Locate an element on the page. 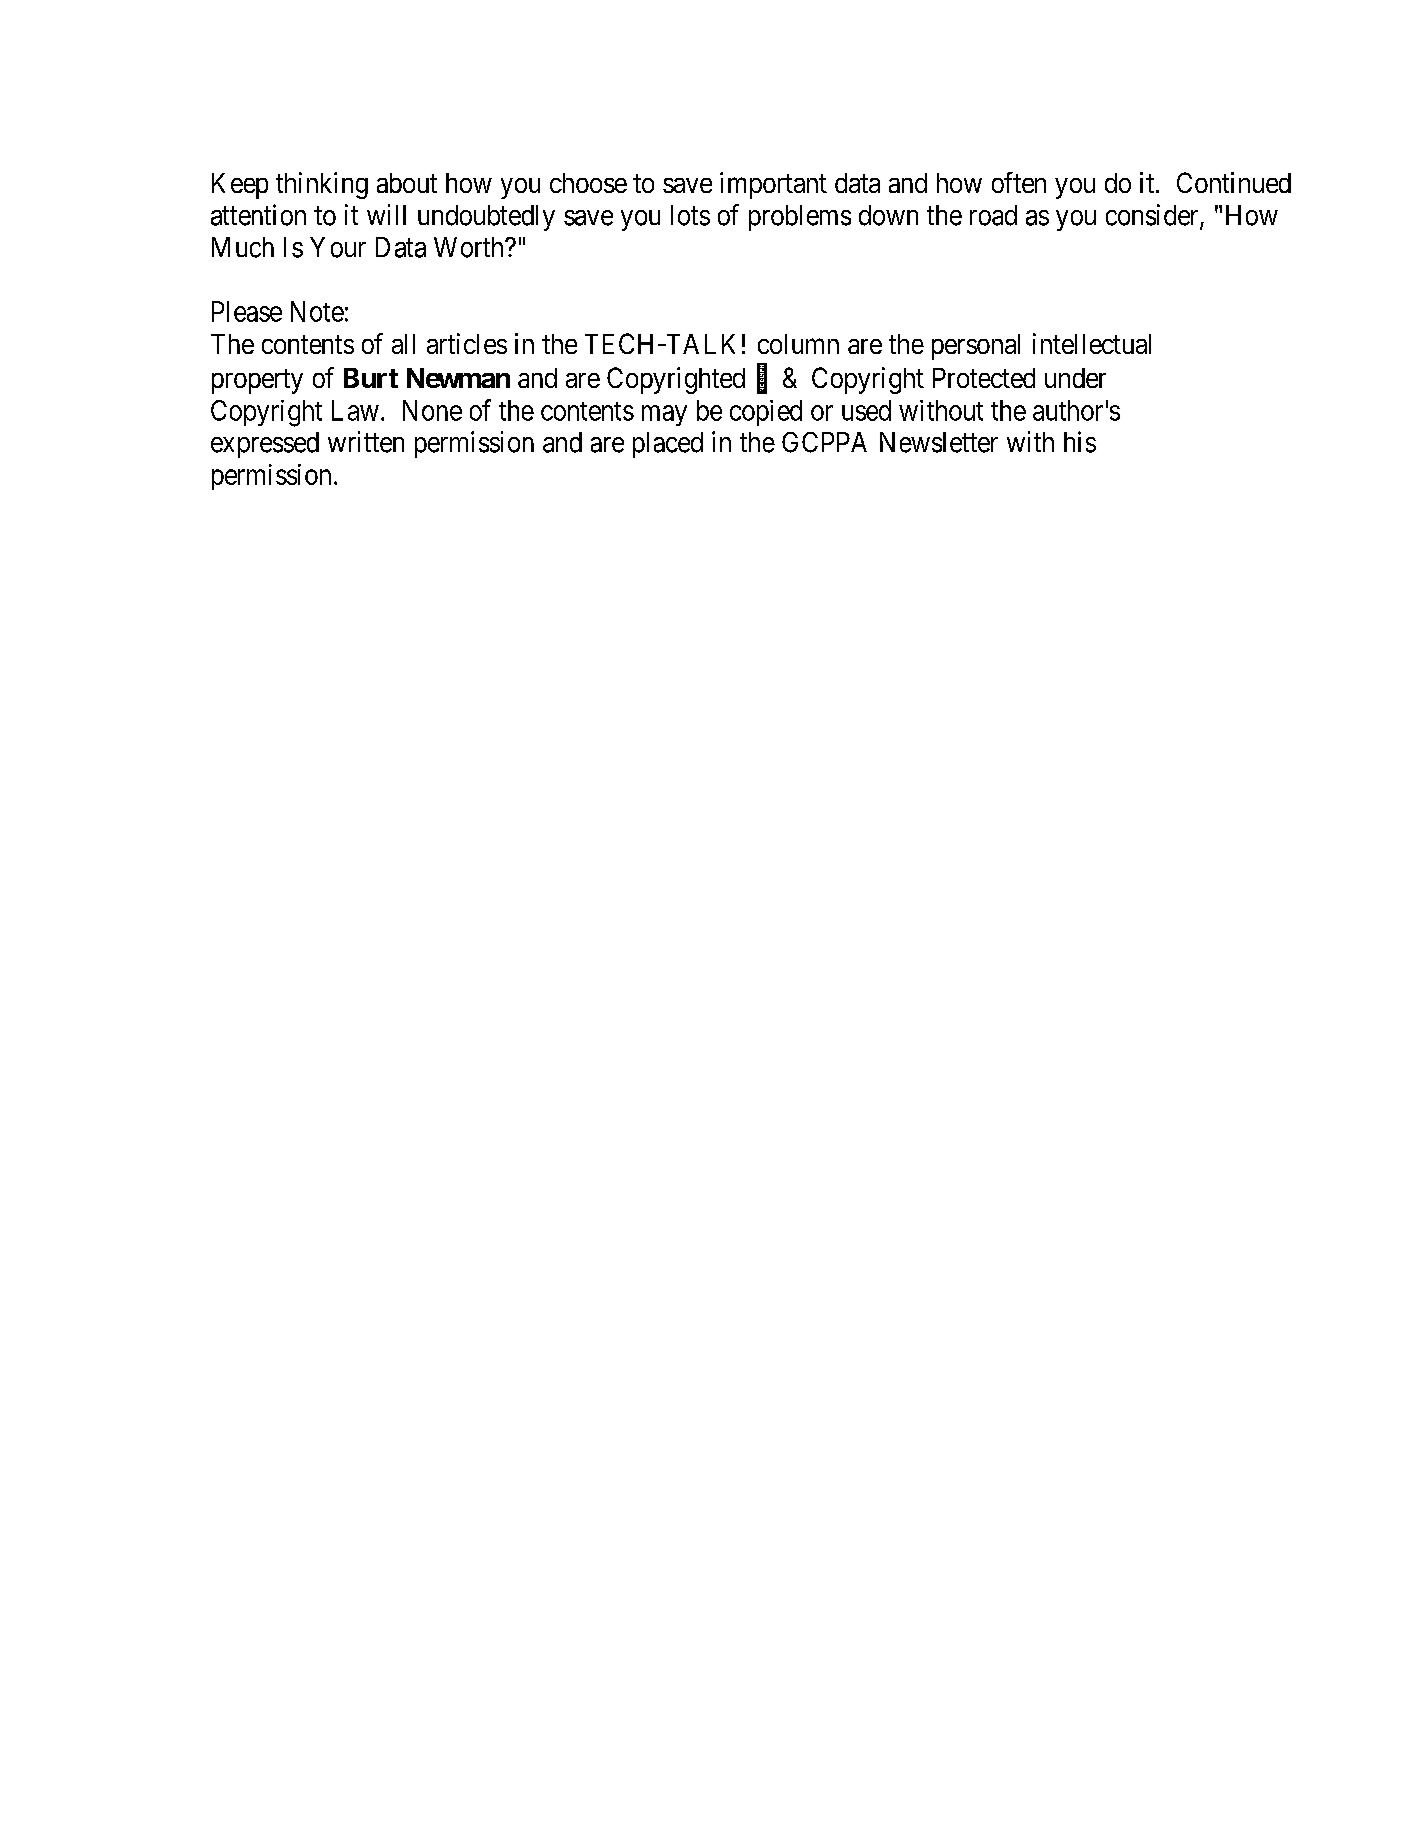  Burt is located at coordinates (371, 378).
